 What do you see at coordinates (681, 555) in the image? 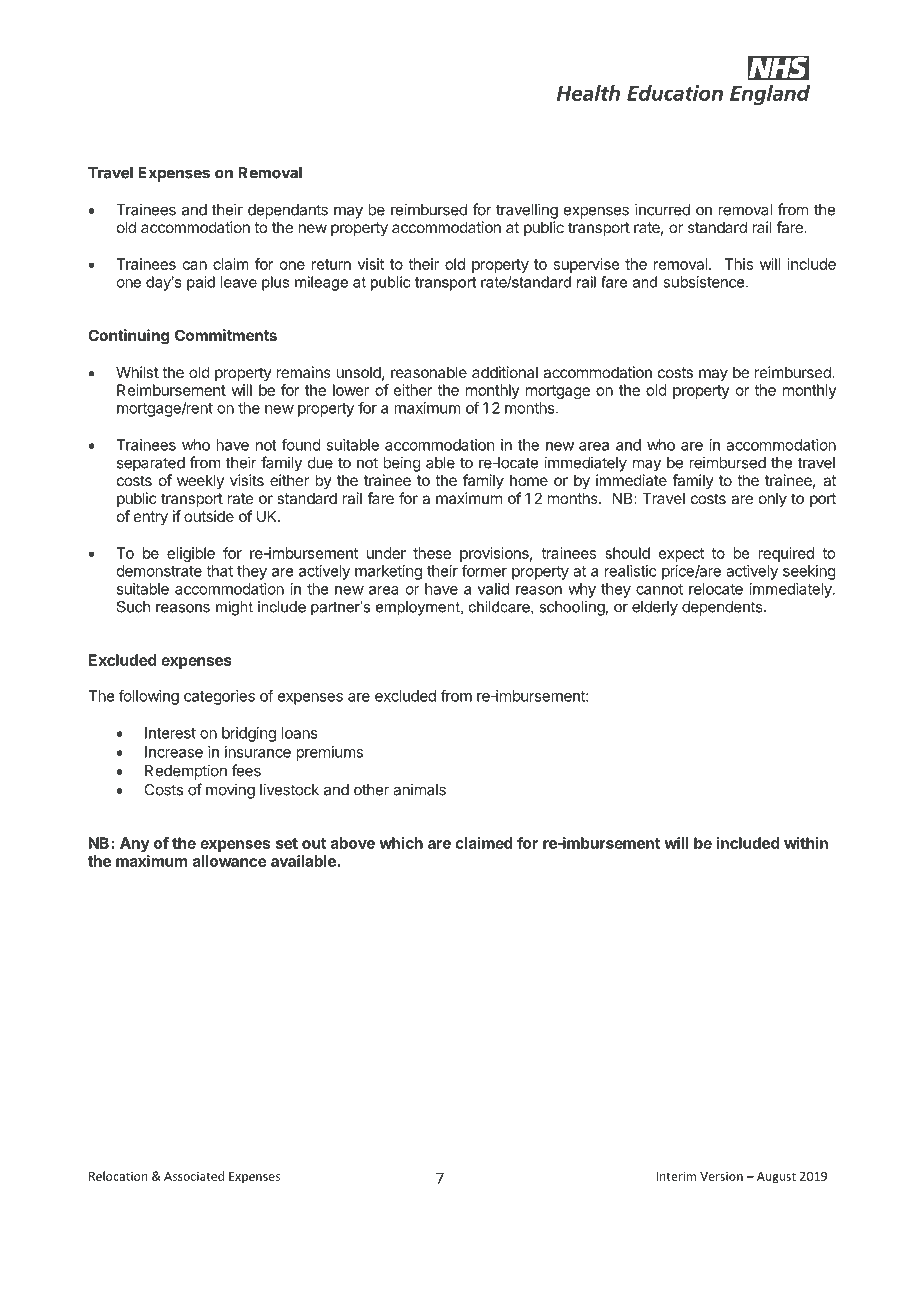
I see `expect` at bounding box center [681, 555].
